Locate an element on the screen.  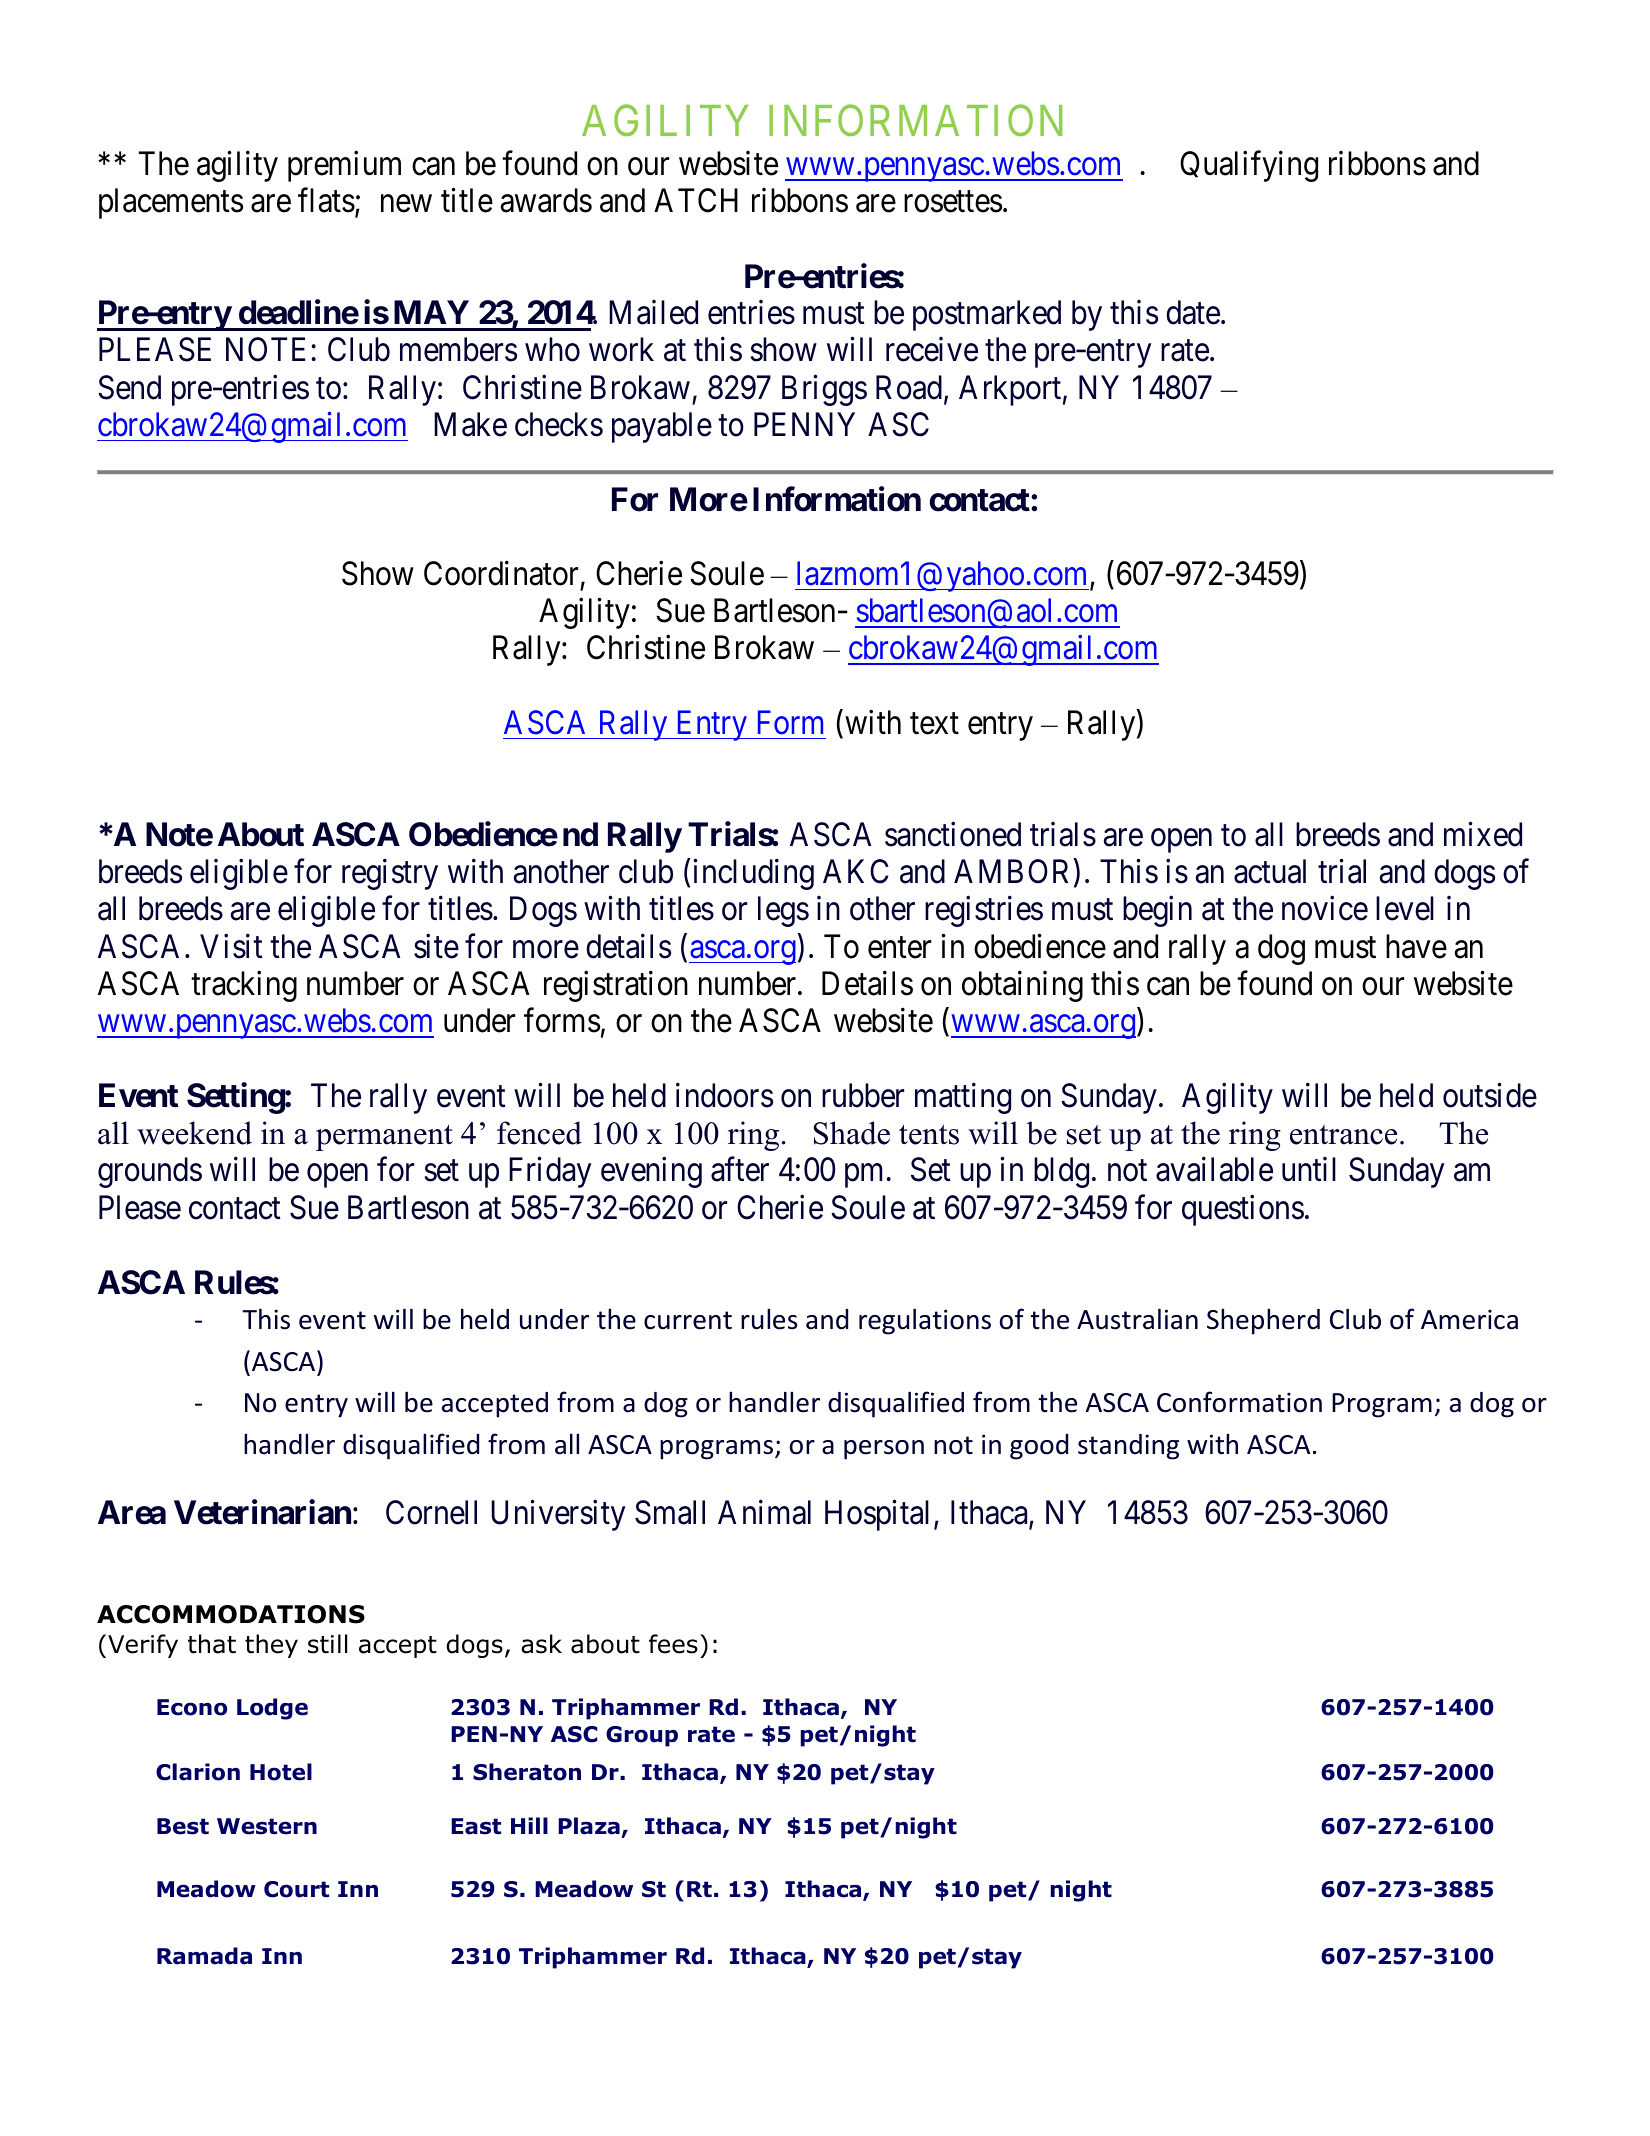
Mailed is located at coordinates (653, 312).
